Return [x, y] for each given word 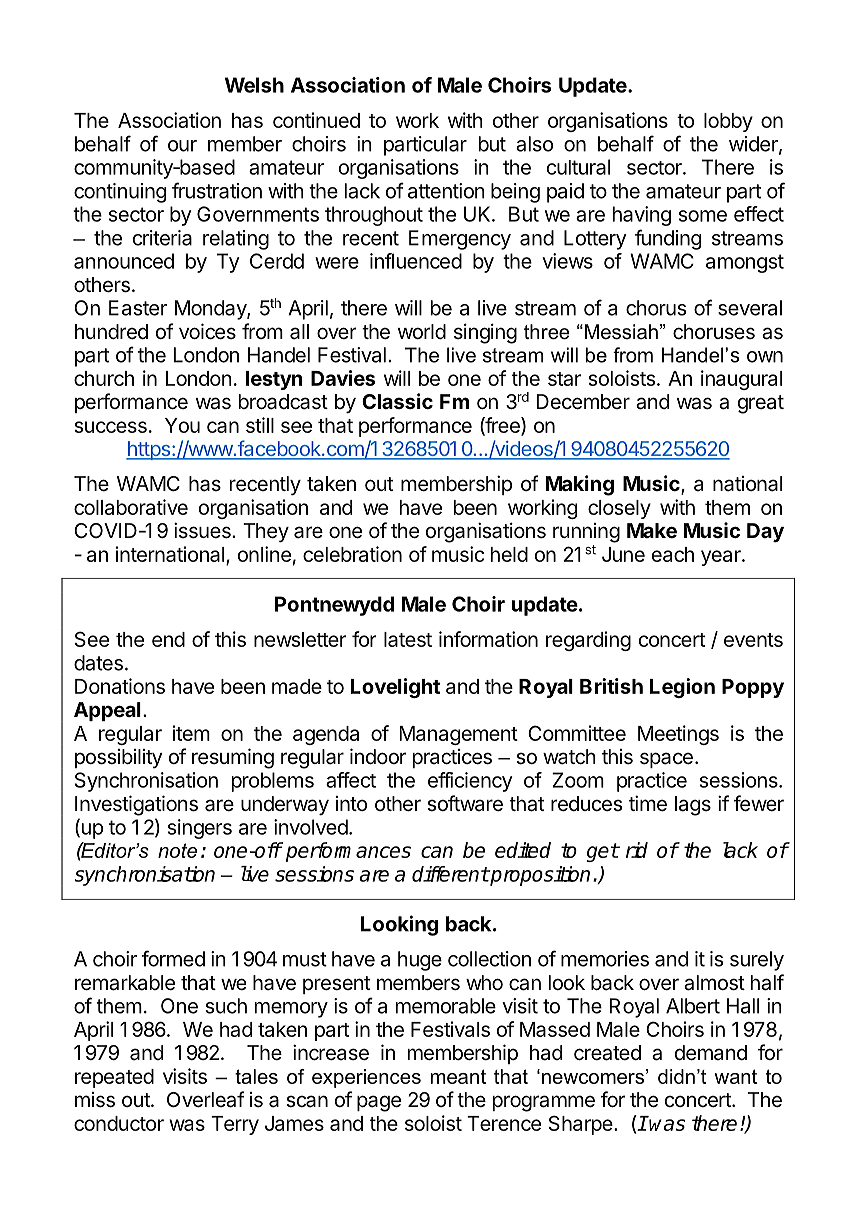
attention [446, 191]
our [182, 146]
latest [408, 639]
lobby [728, 122]
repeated [114, 1078]
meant [458, 1076]
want [736, 1076]
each [673, 554]
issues [203, 530]
